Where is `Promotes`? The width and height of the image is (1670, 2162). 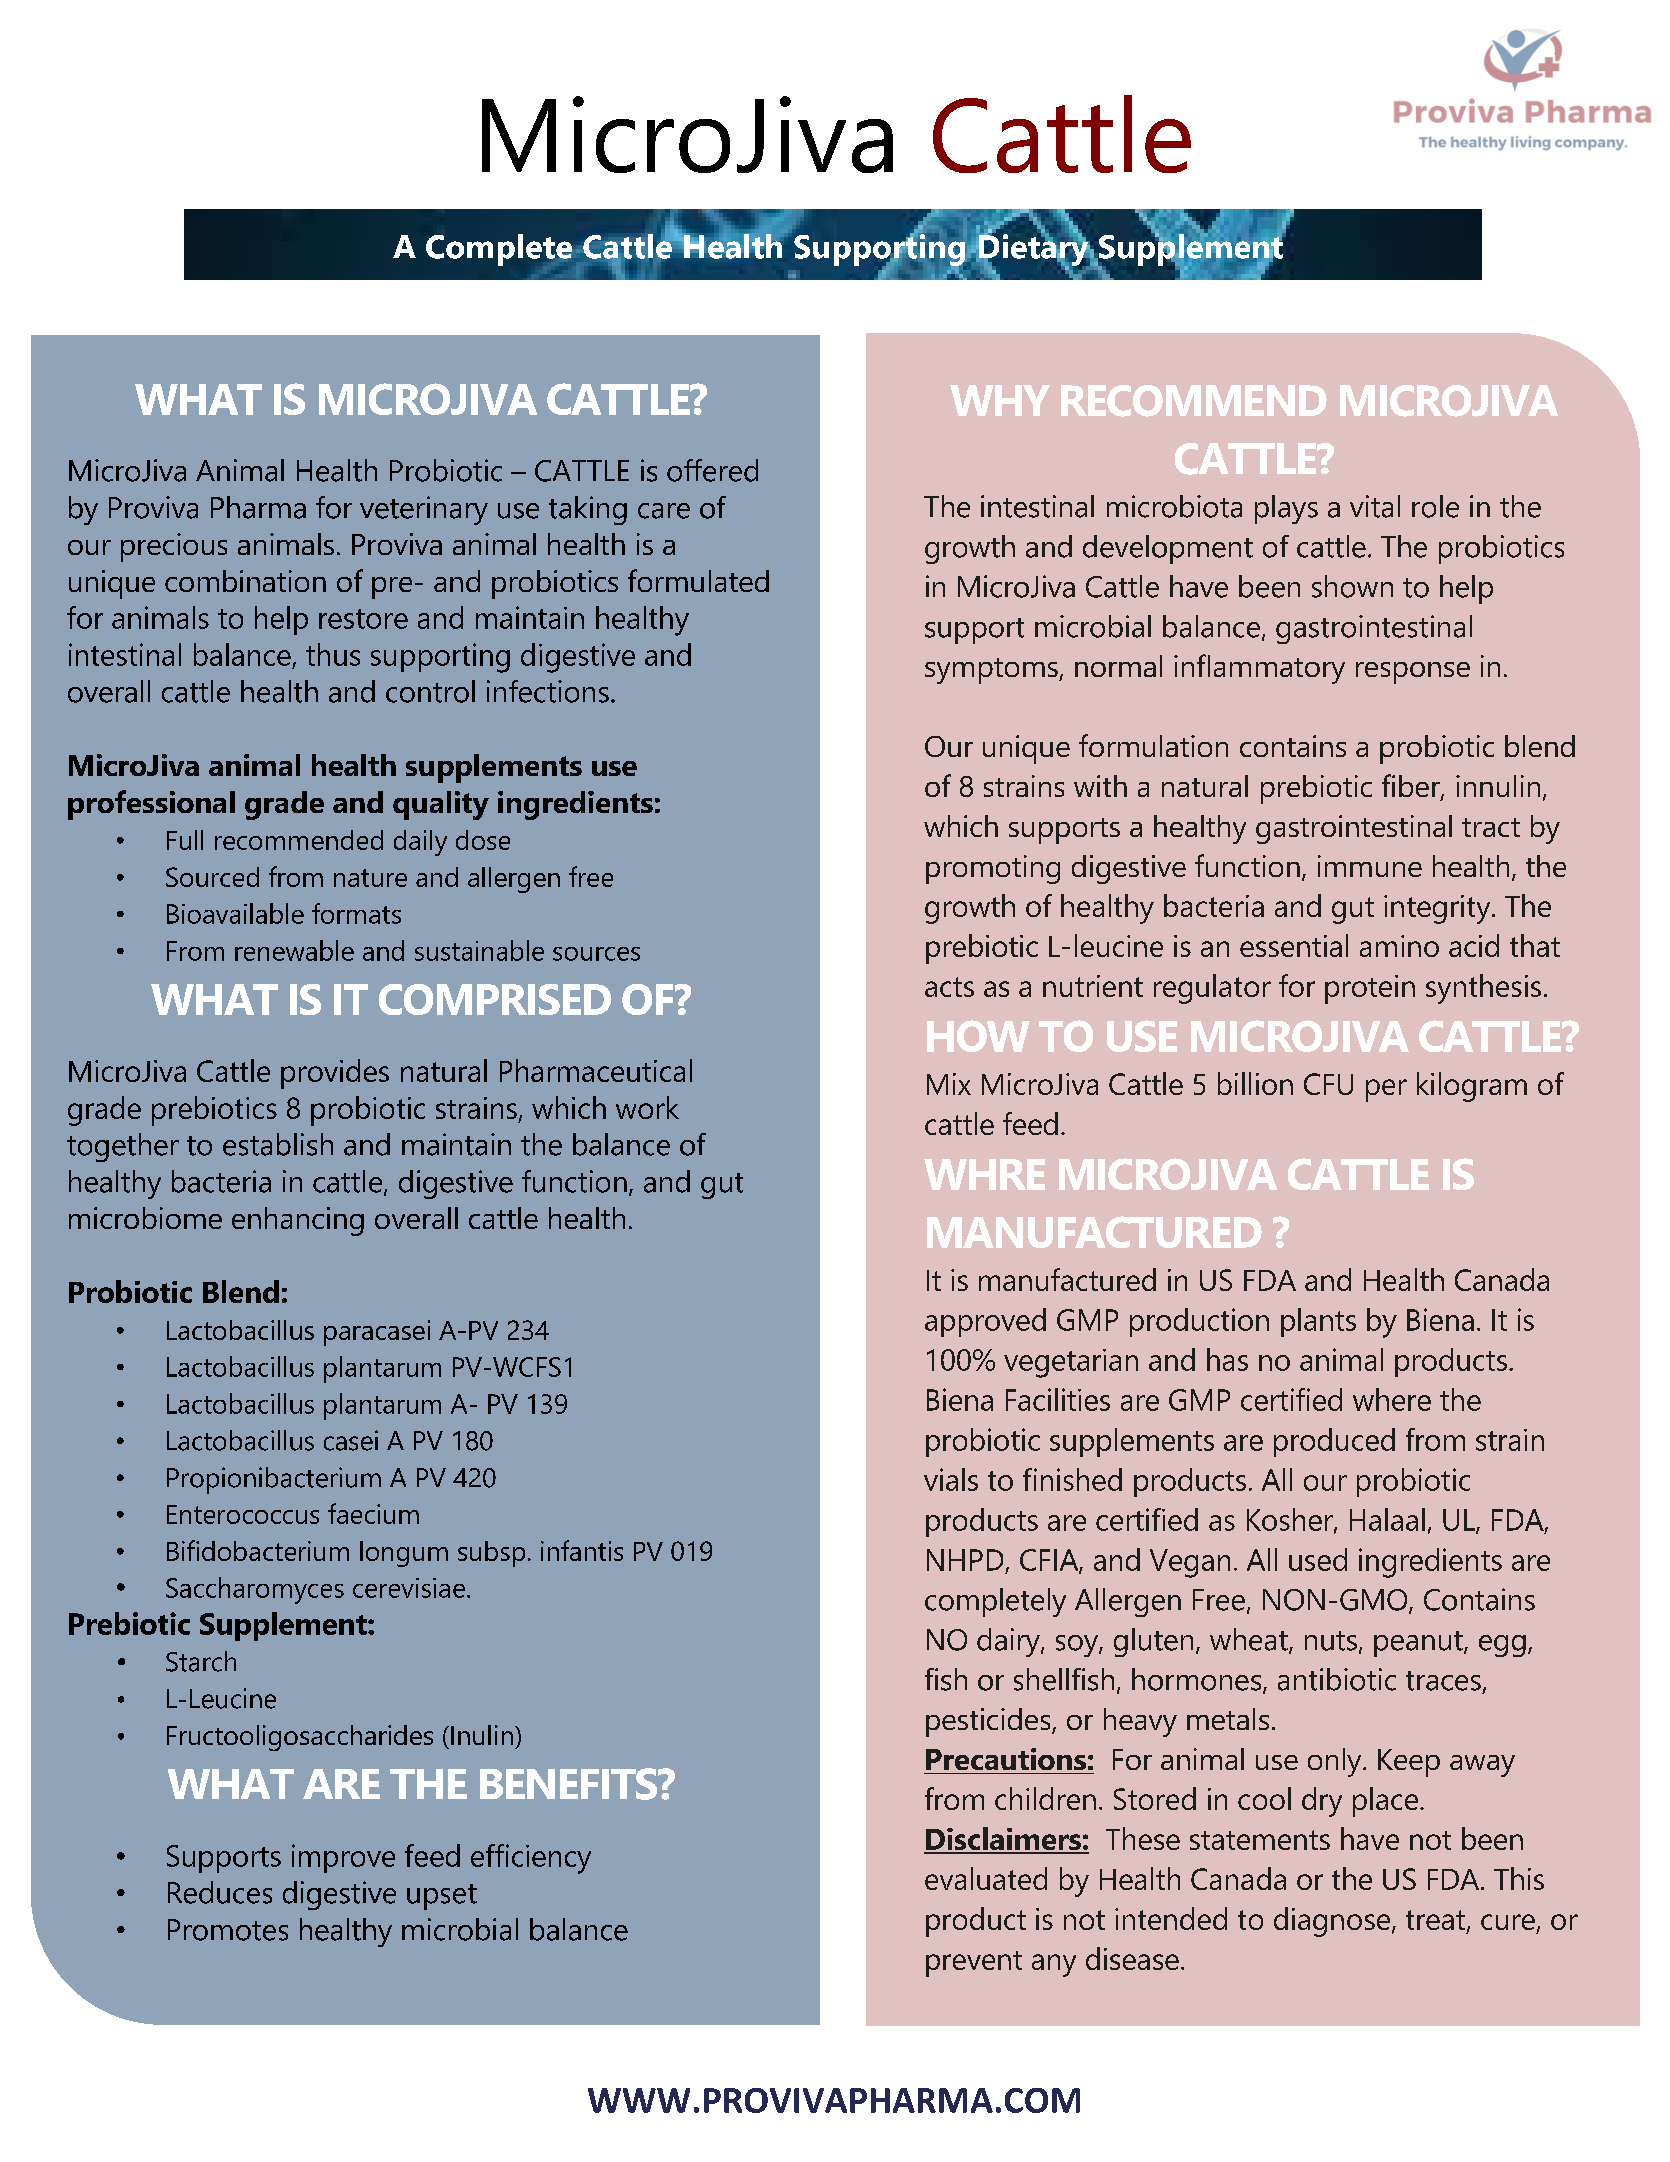 Promotes is located at coordinates (228, 1930).
